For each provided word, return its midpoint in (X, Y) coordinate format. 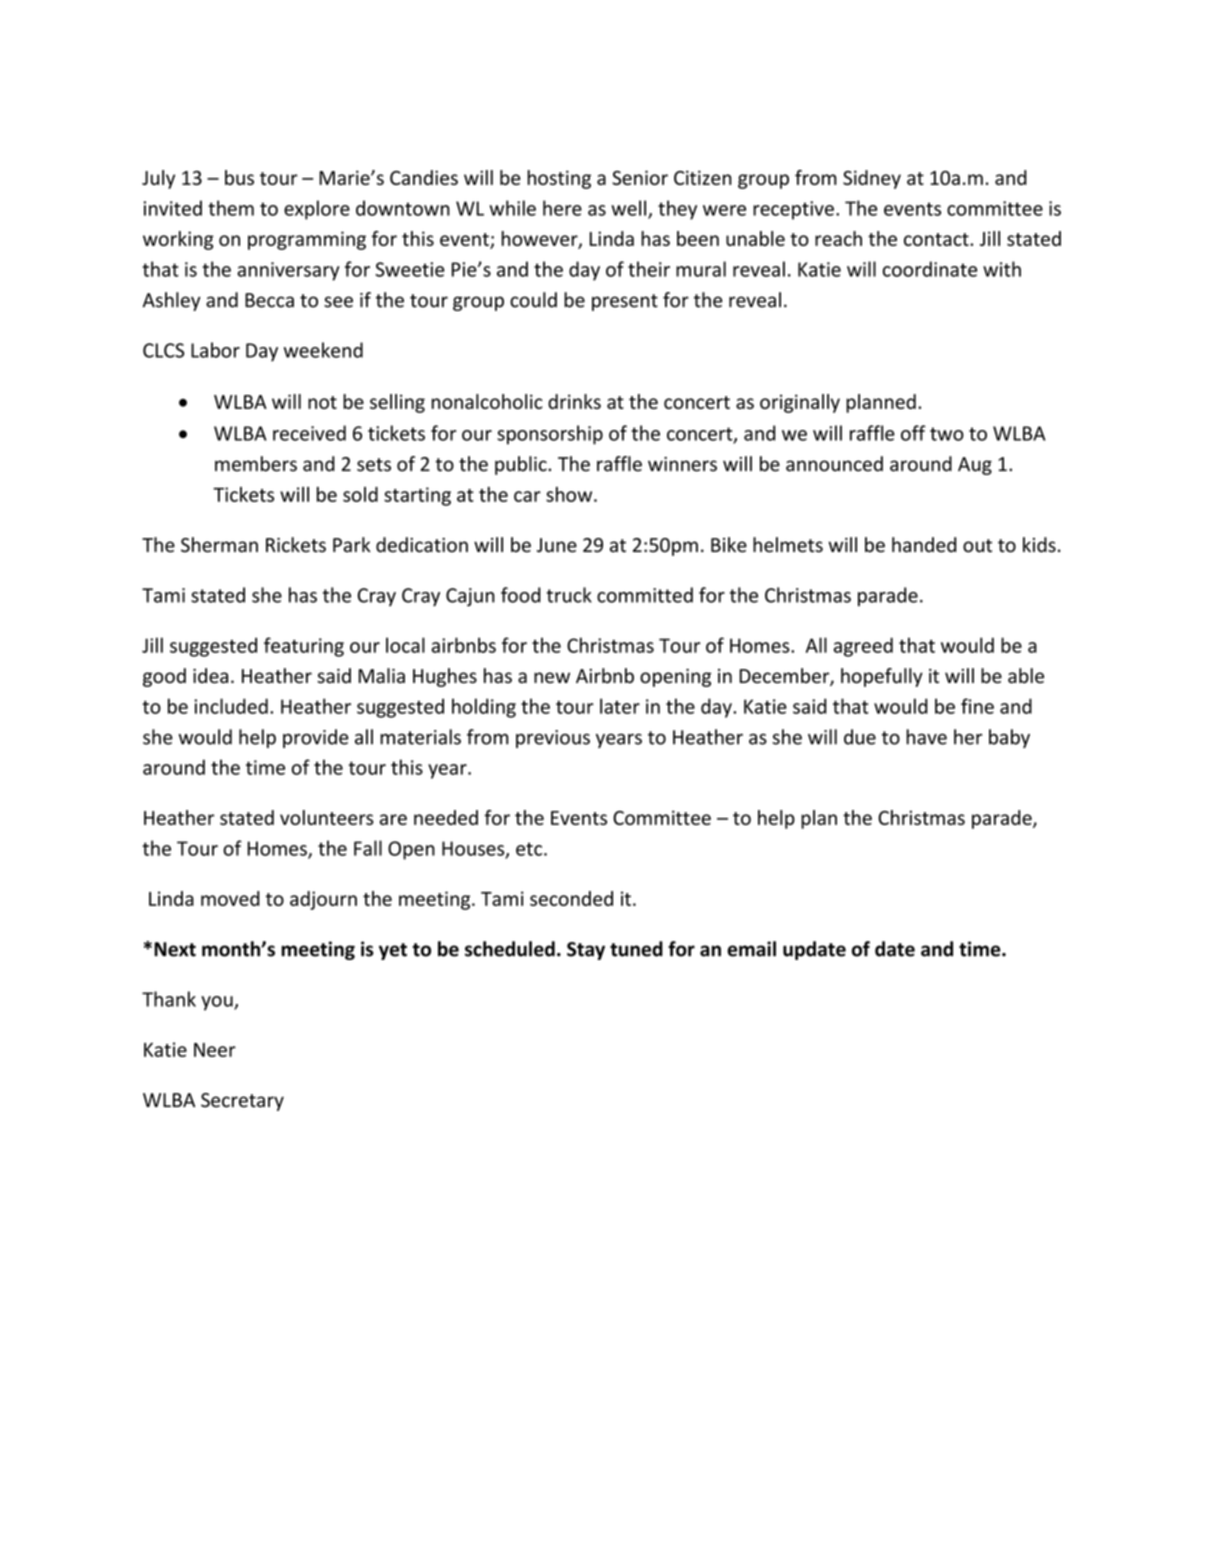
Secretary (242, 1102)
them (231, 208)
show (570, 494)
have (926, 737)
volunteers (326, 817)
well (628, 208)
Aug (975, 466)
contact (937, 239)
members (256, 464)
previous (553, 739)
